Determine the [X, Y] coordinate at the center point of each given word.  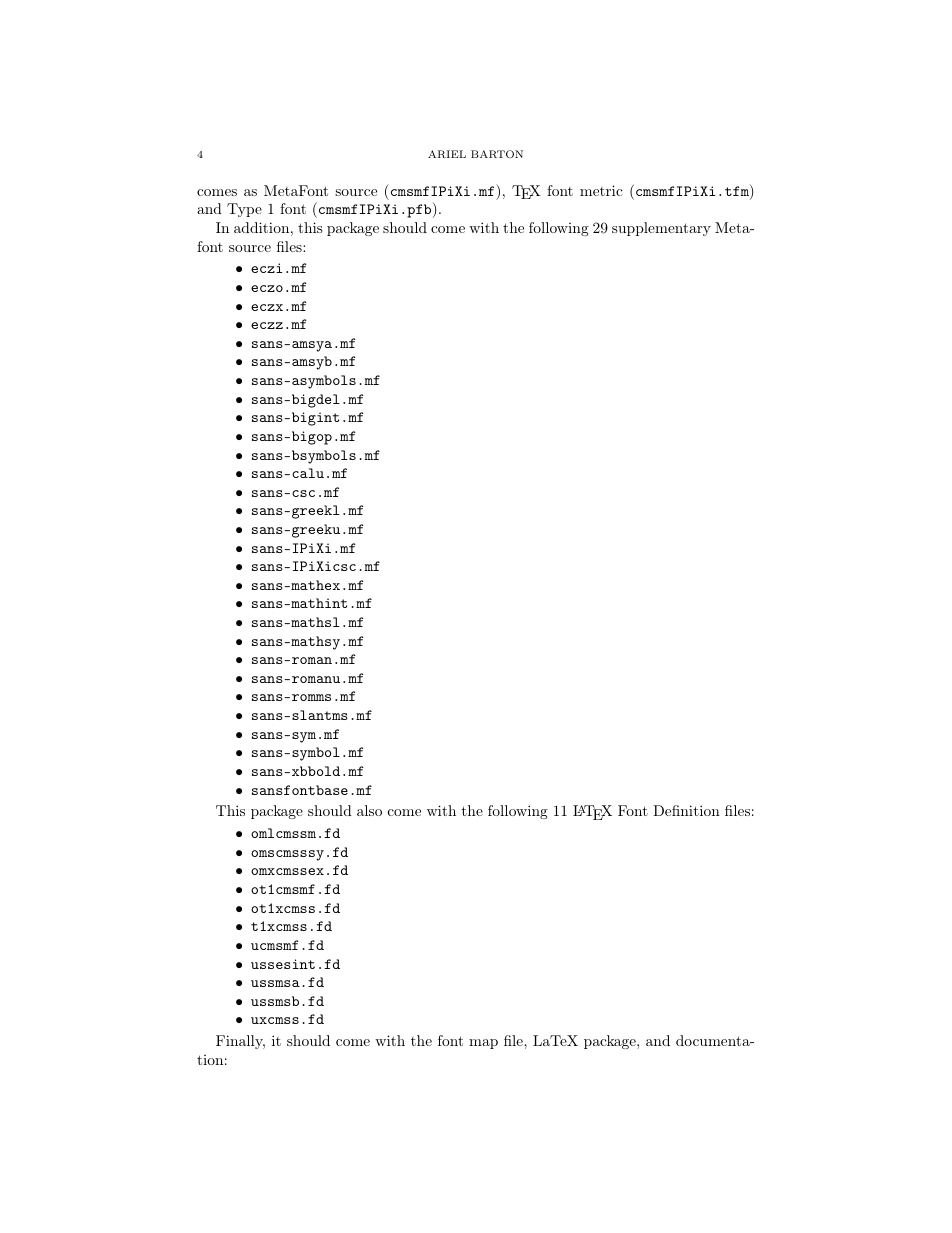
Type [244, 210]
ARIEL [447, 154]
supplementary [661, 229]
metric [601, 190]
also [369, 810]
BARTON [497, 154]
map [483, 1044]
